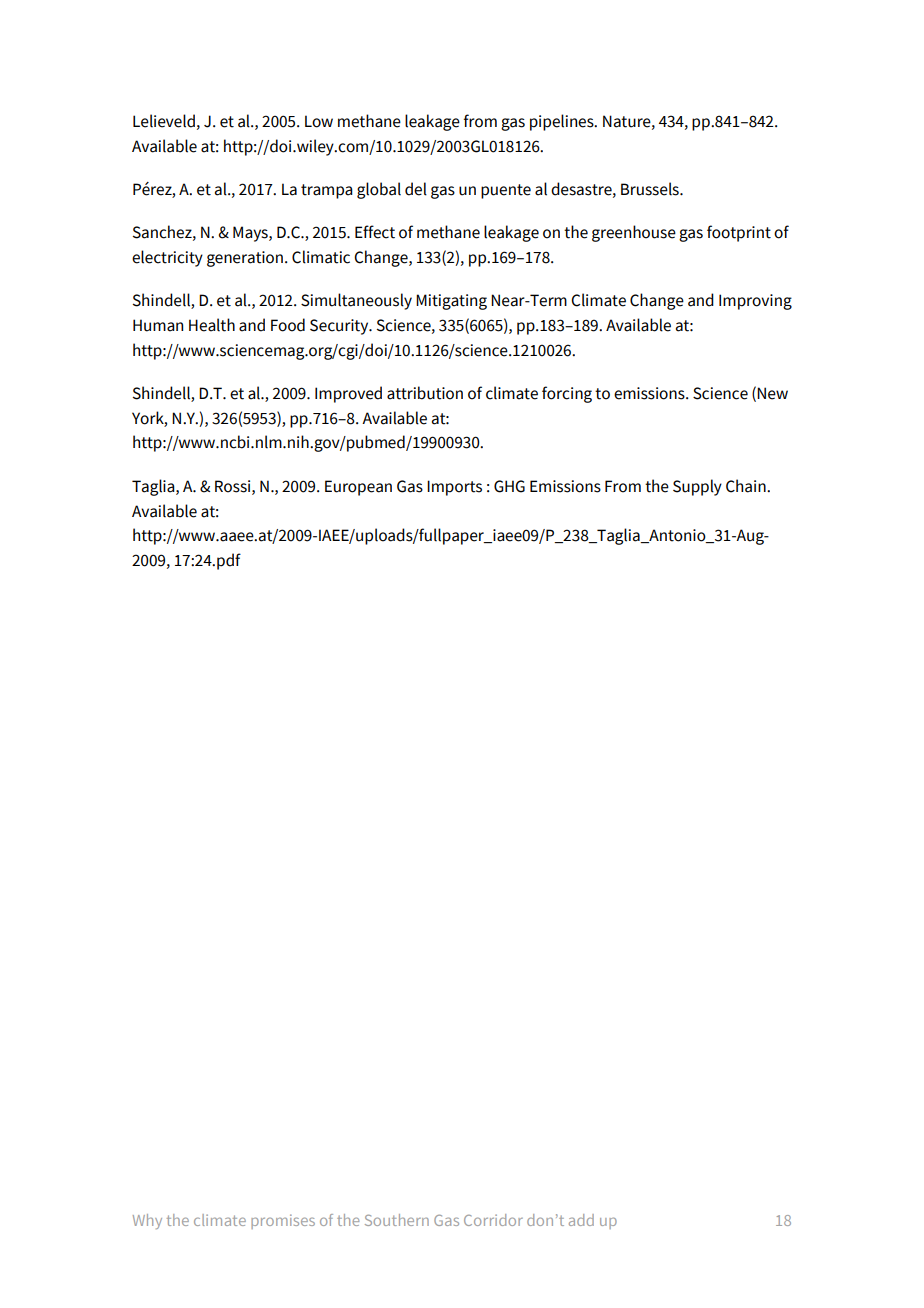 This image has height=1308, width=924. Describe the element at coordinates (319, 121) in the image. I see `Low` at that location.
